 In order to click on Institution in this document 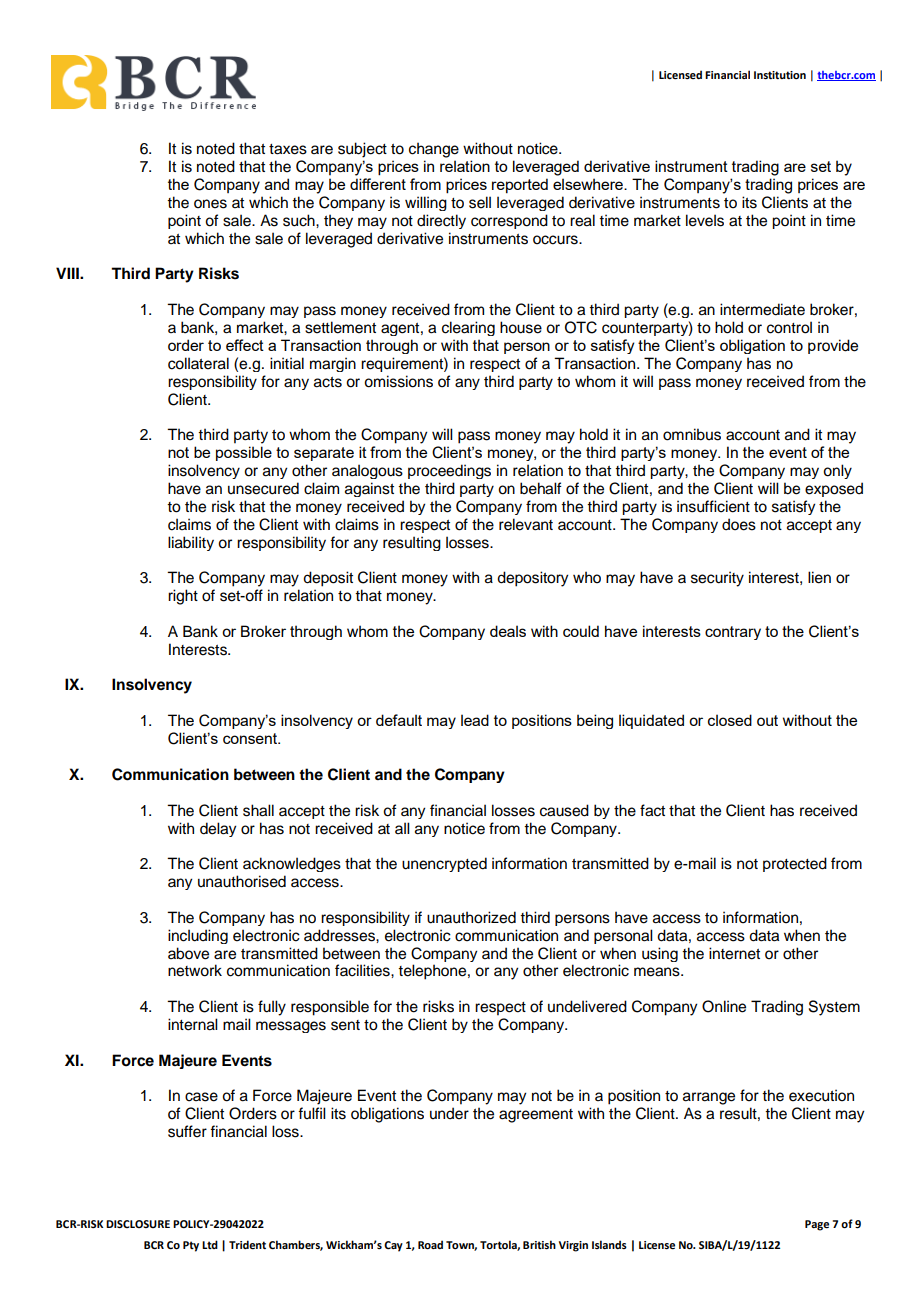, I will do `click(780, 75)`.
